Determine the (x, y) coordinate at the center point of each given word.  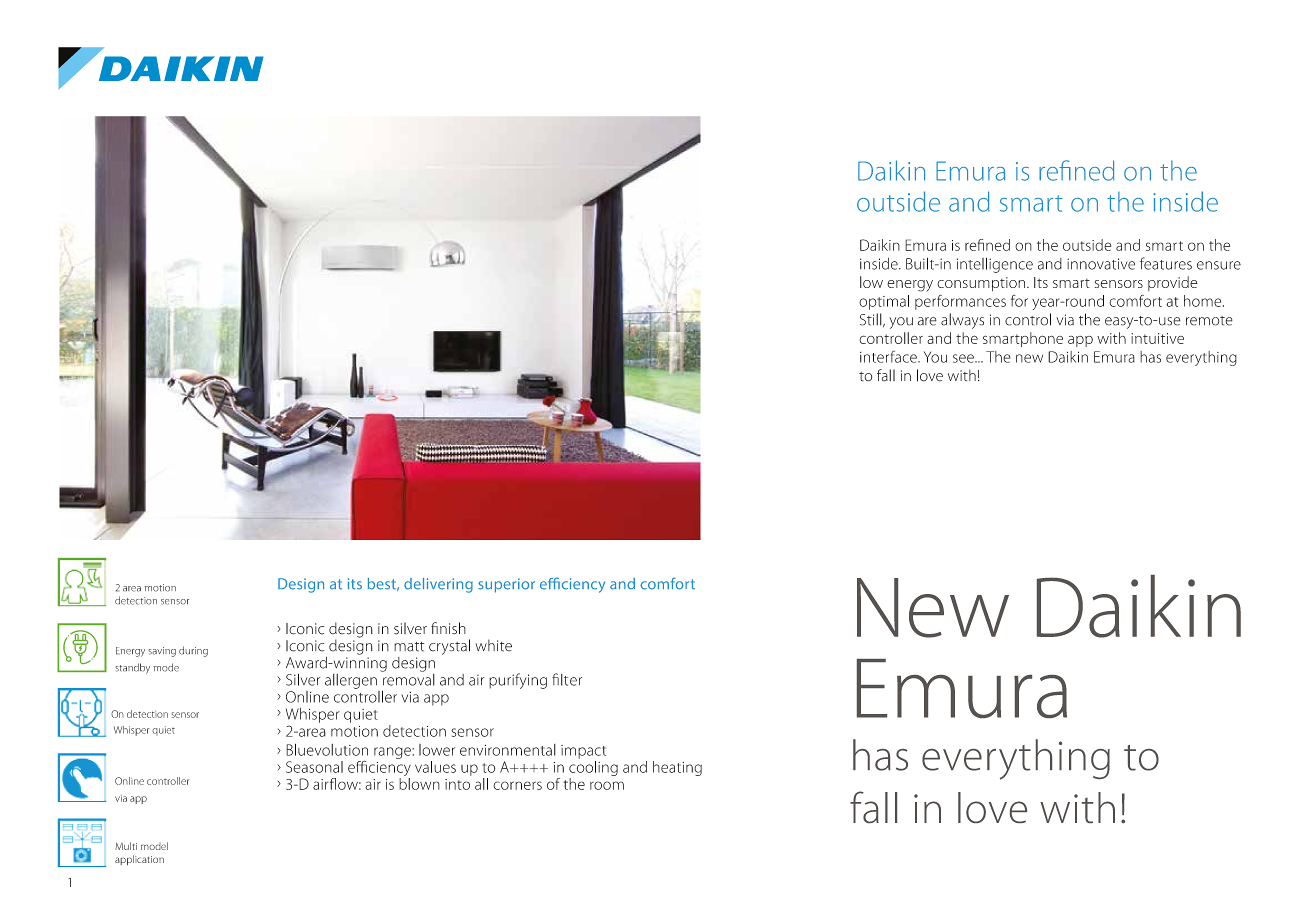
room (607, 785)
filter (567, 679)
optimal (884, 302)
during (193, 651)
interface (889, 356)
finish (448, 628)
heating (677, 768)
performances (960, 302)
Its (1041, 282)
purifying (518, 681)
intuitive (1157, 338)
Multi (126, 846)
